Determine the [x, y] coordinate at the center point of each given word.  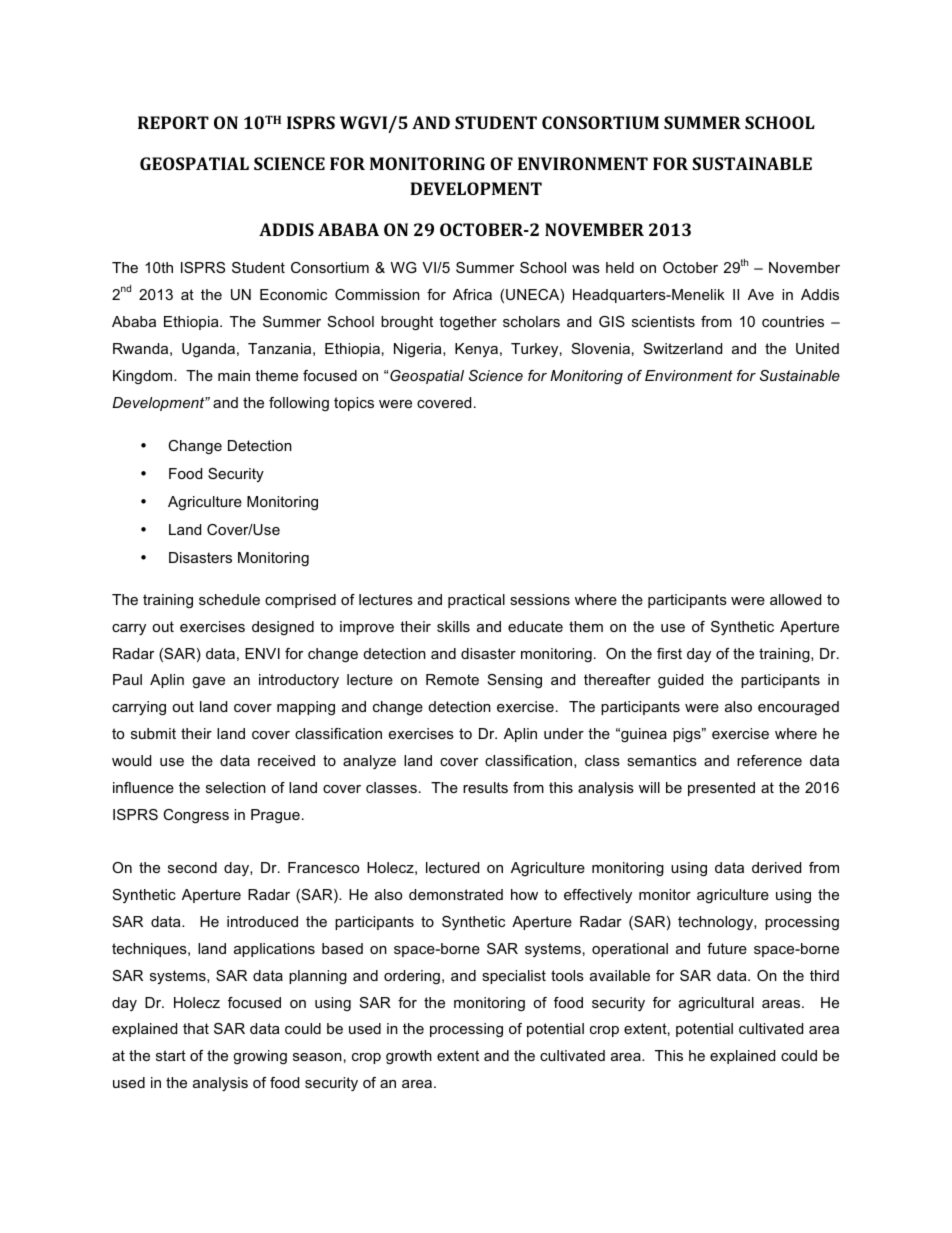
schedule [229, 599]
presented [721, 789]
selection [236, 787]
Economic [293, 294]
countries [793, 321]
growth [409, 1057]
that [196, 1028]
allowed [795, 599]
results [485, 787]
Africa [472, 294]
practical [476, 601]
